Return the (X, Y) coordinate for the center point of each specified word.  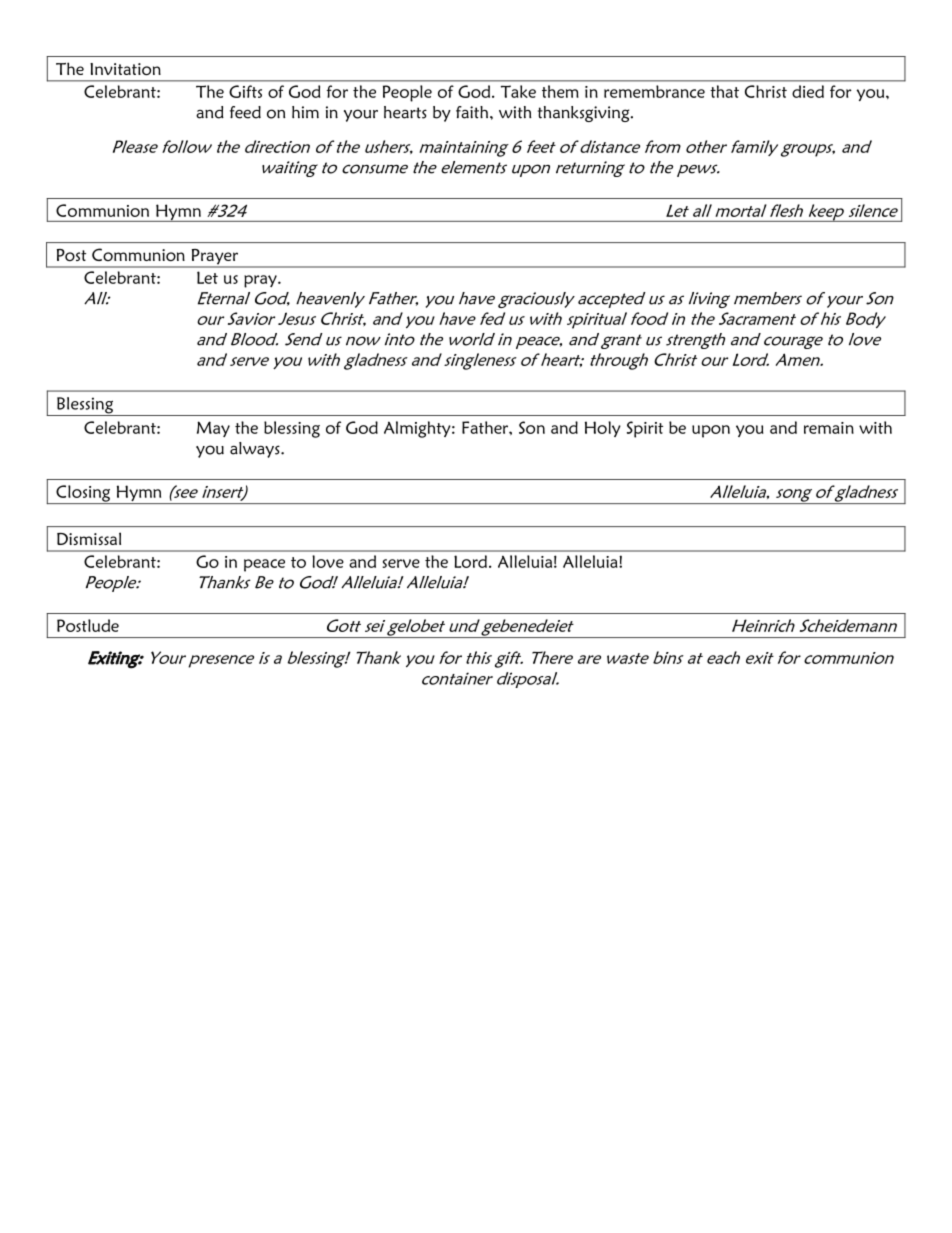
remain (829, 428)
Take (518, 91)
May (213, 429)
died (808, 91)
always (256, 450)
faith (473, 112)
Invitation (125, 69)
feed (245, 112)
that (724, 91)
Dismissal (89, 538)
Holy (603, 429)
